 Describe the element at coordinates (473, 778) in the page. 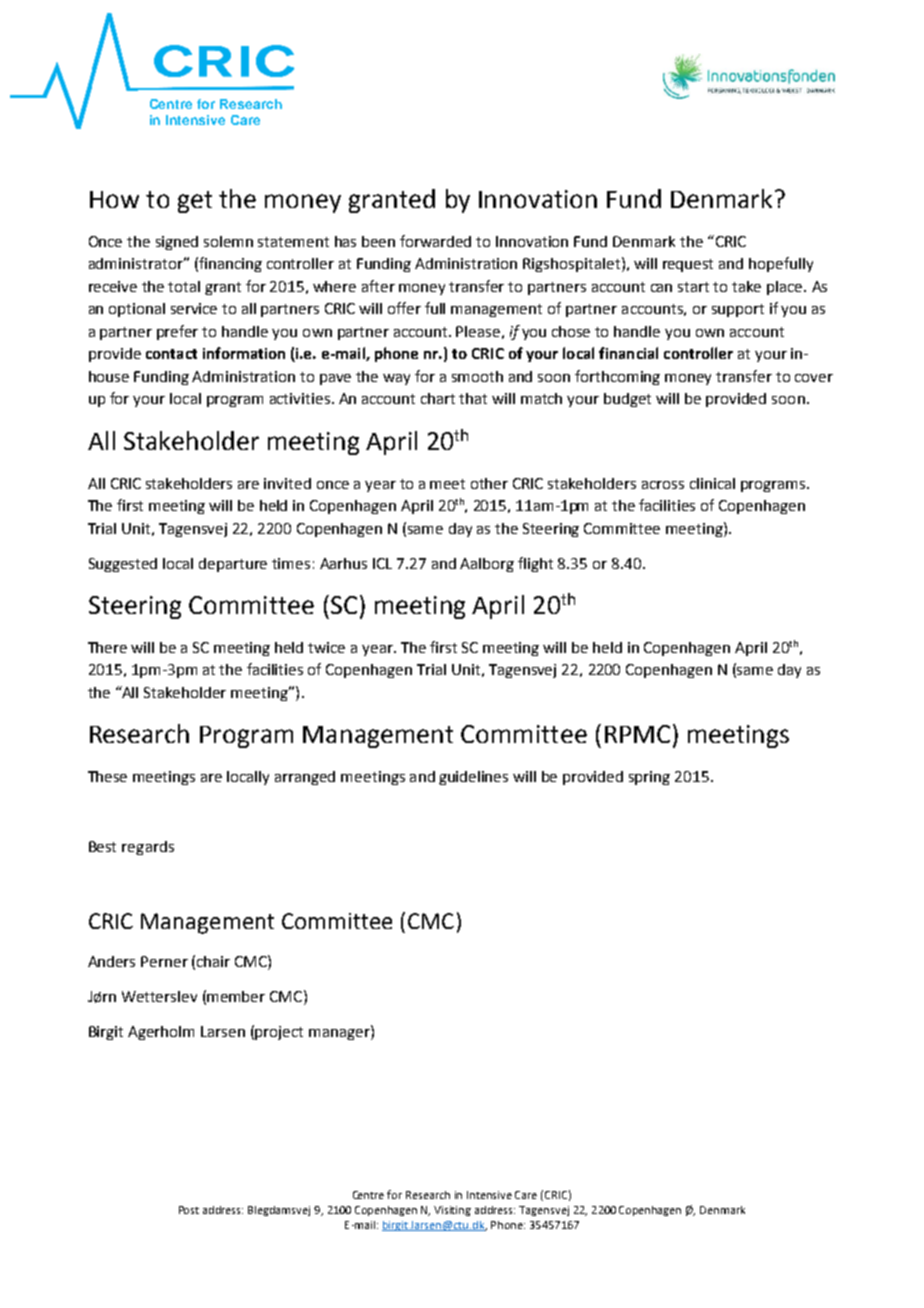

I see `guidelines` at that location.
